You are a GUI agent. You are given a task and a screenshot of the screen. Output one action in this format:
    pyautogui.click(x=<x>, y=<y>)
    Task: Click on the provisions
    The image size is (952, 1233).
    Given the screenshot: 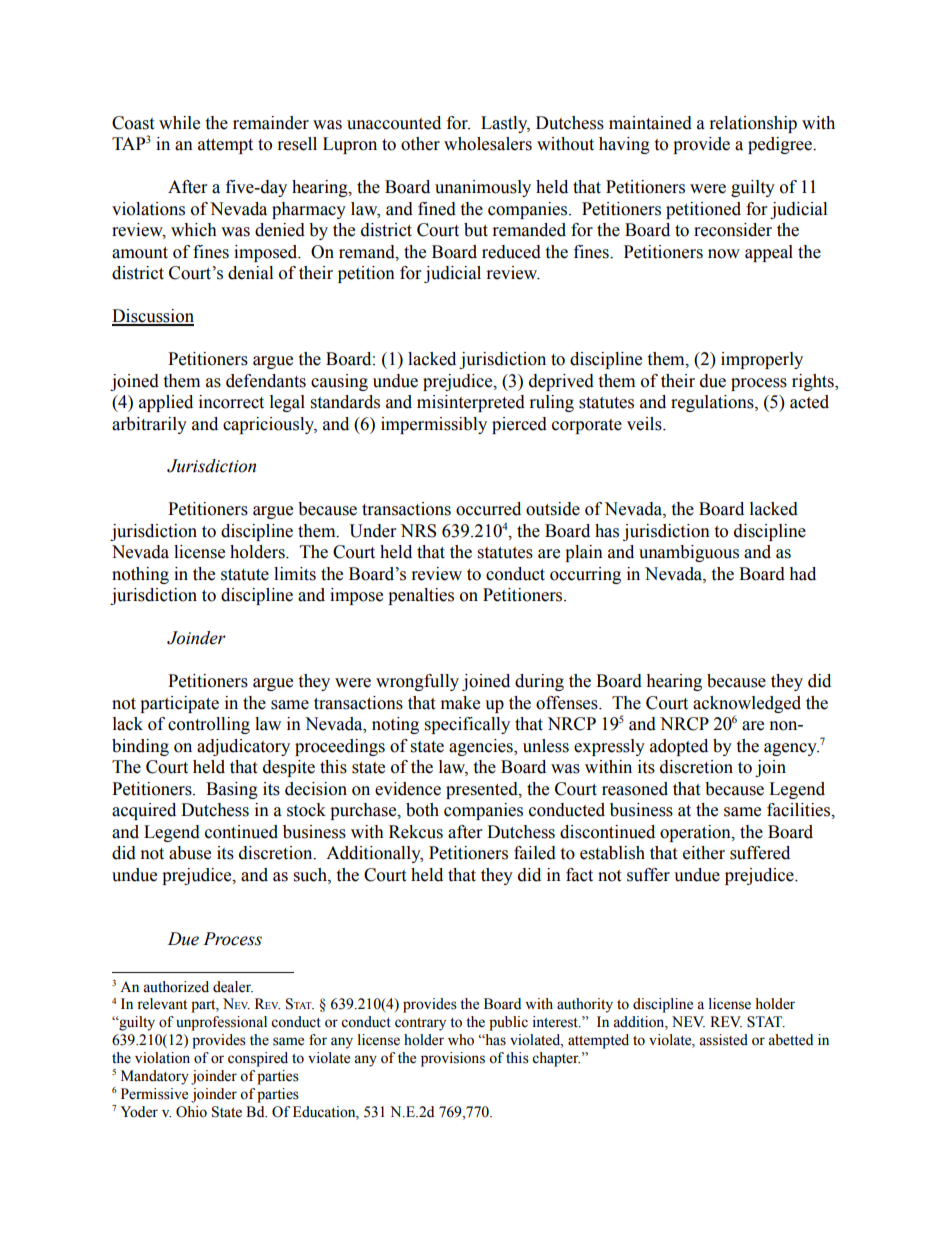 What is the action you would take?
    pyautogui.click(x=453, y=1059)
